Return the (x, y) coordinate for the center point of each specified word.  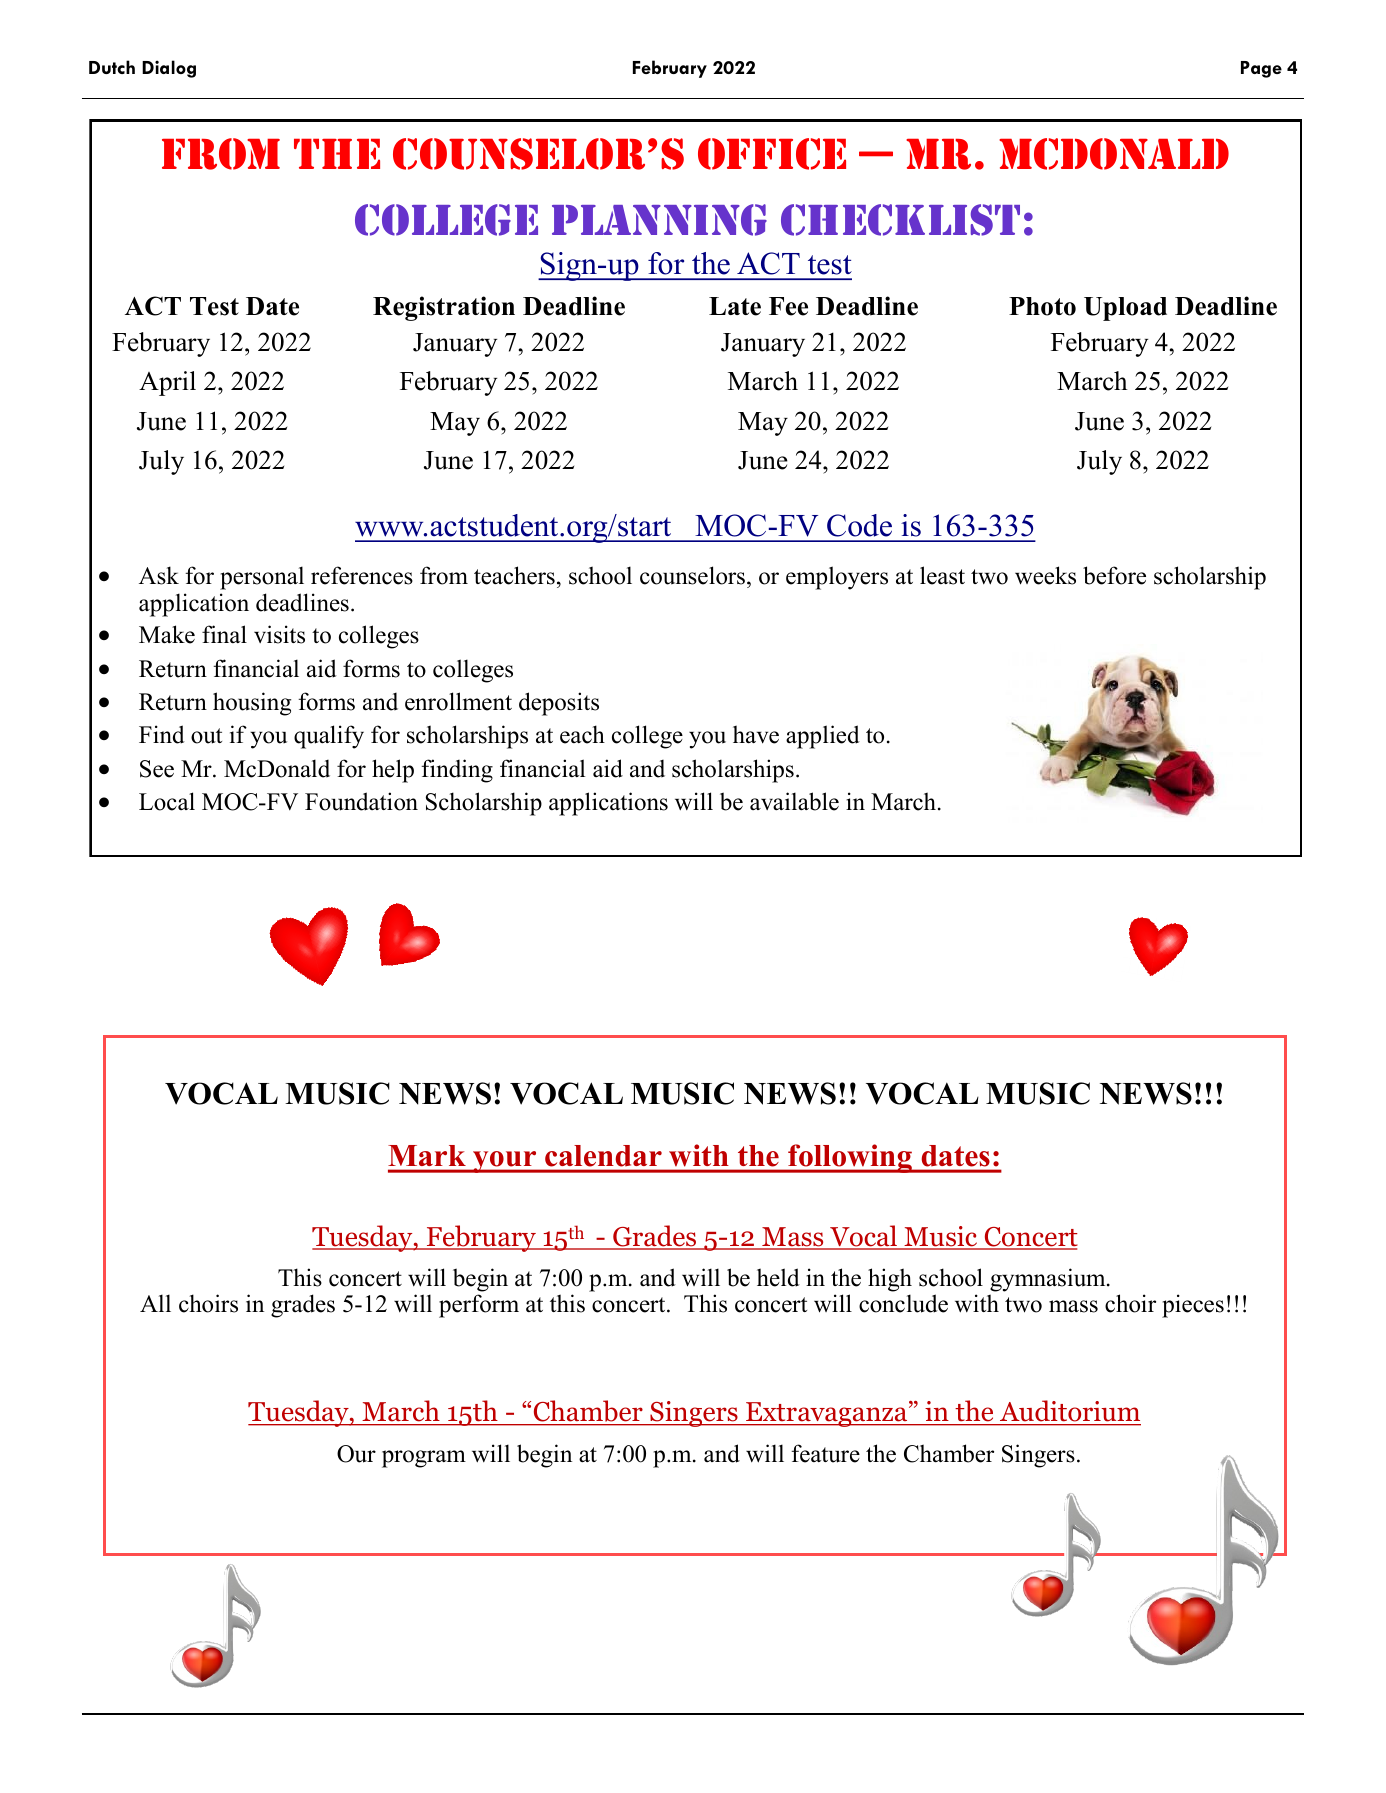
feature (825, 1453)
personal (262, 578)
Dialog (169, 69)
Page (1261, 69)
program (424, 1459)
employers (837, 578)
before (1114, 575)
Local (167, 801)
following (850, 1158)
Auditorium (1069, 1412)
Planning (659, 220)
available (794, 801)
